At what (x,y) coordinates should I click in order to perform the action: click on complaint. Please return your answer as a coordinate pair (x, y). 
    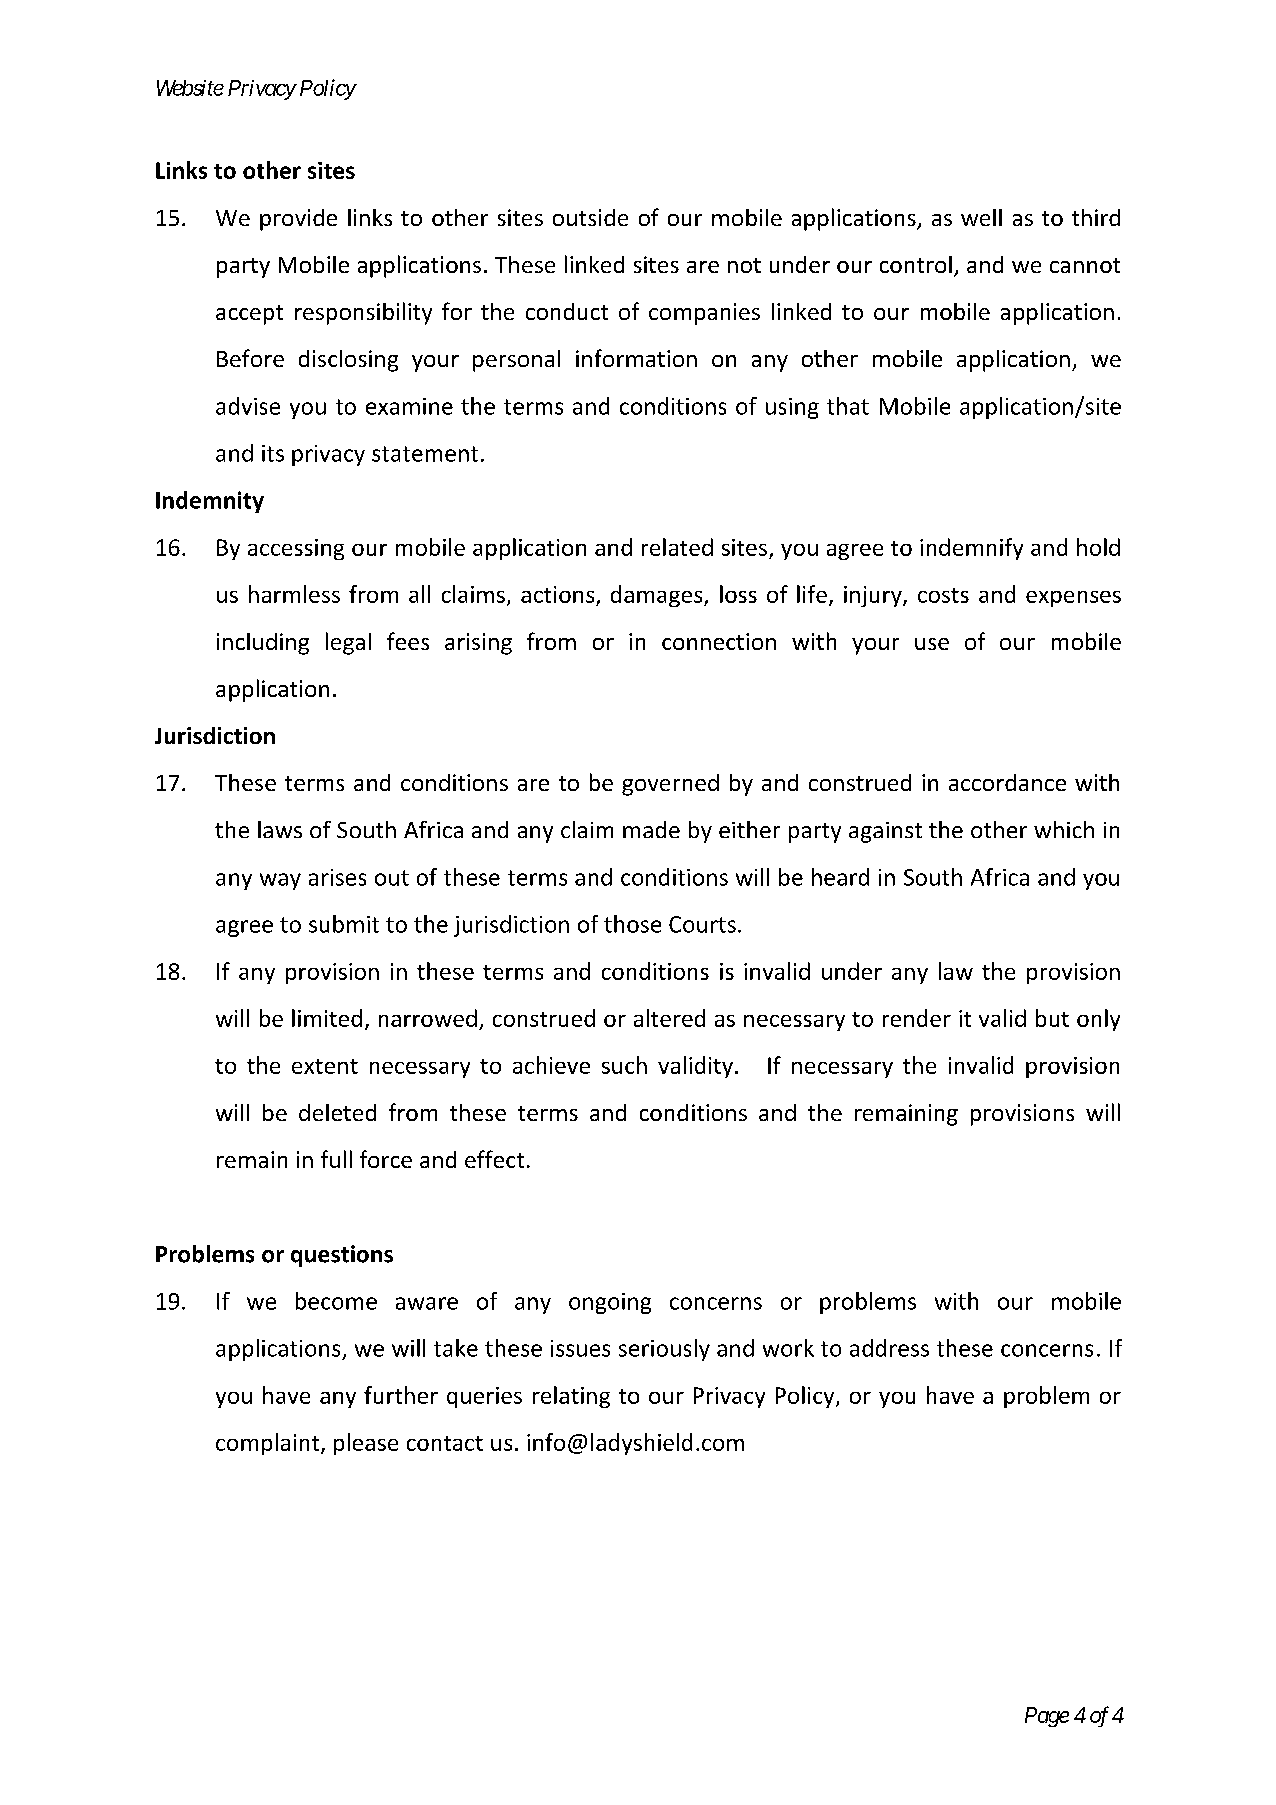
    Looking at the image, I should click on (267, 1444).
